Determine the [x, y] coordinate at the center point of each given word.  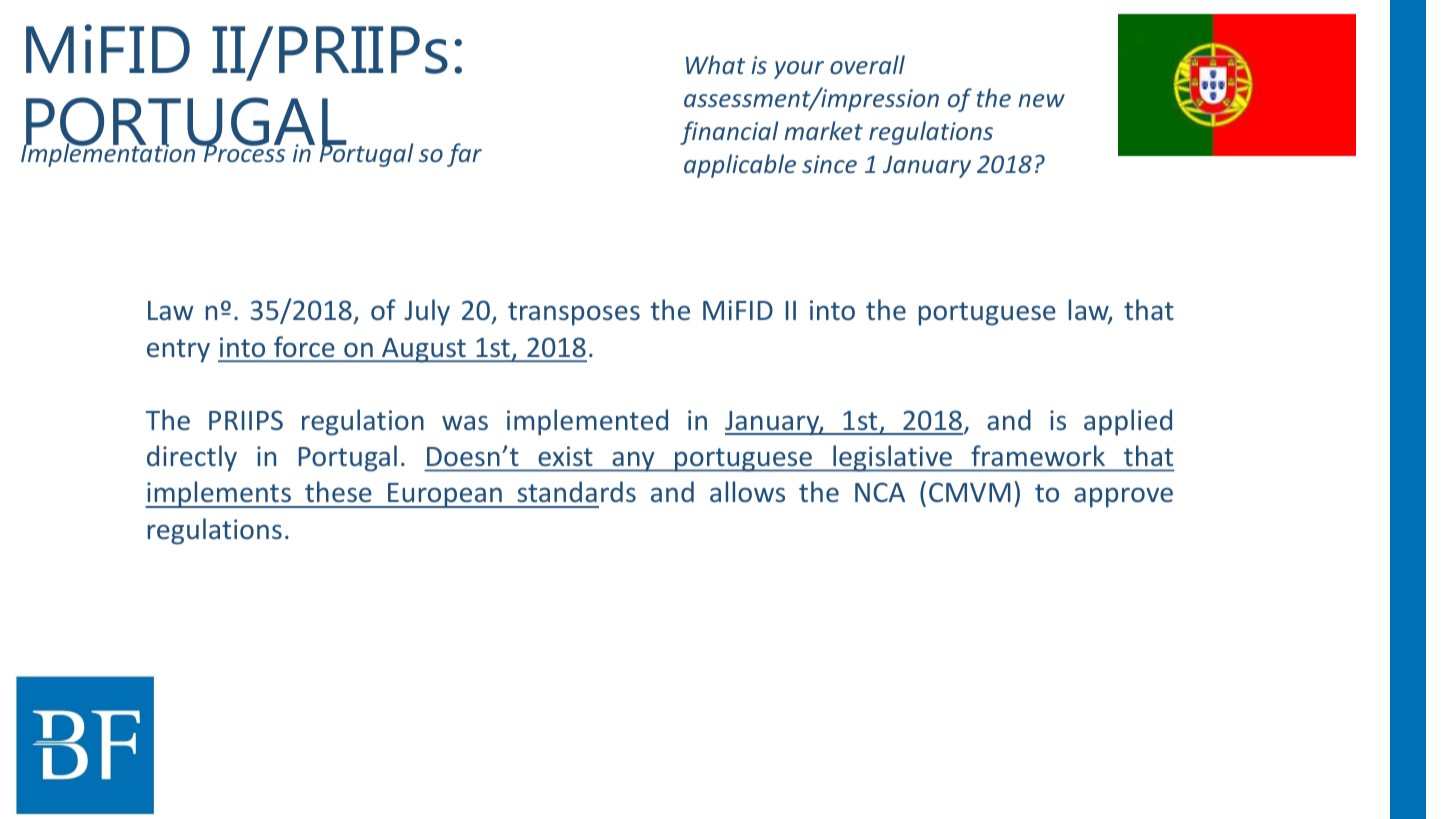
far [464, 155]
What [715, 64]
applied [1128, 422]
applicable [740, 166]
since [829, 164]
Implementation [109, 154]
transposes [574, 314]
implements [219, 494]
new [1041, 100]
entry [178, 351]
